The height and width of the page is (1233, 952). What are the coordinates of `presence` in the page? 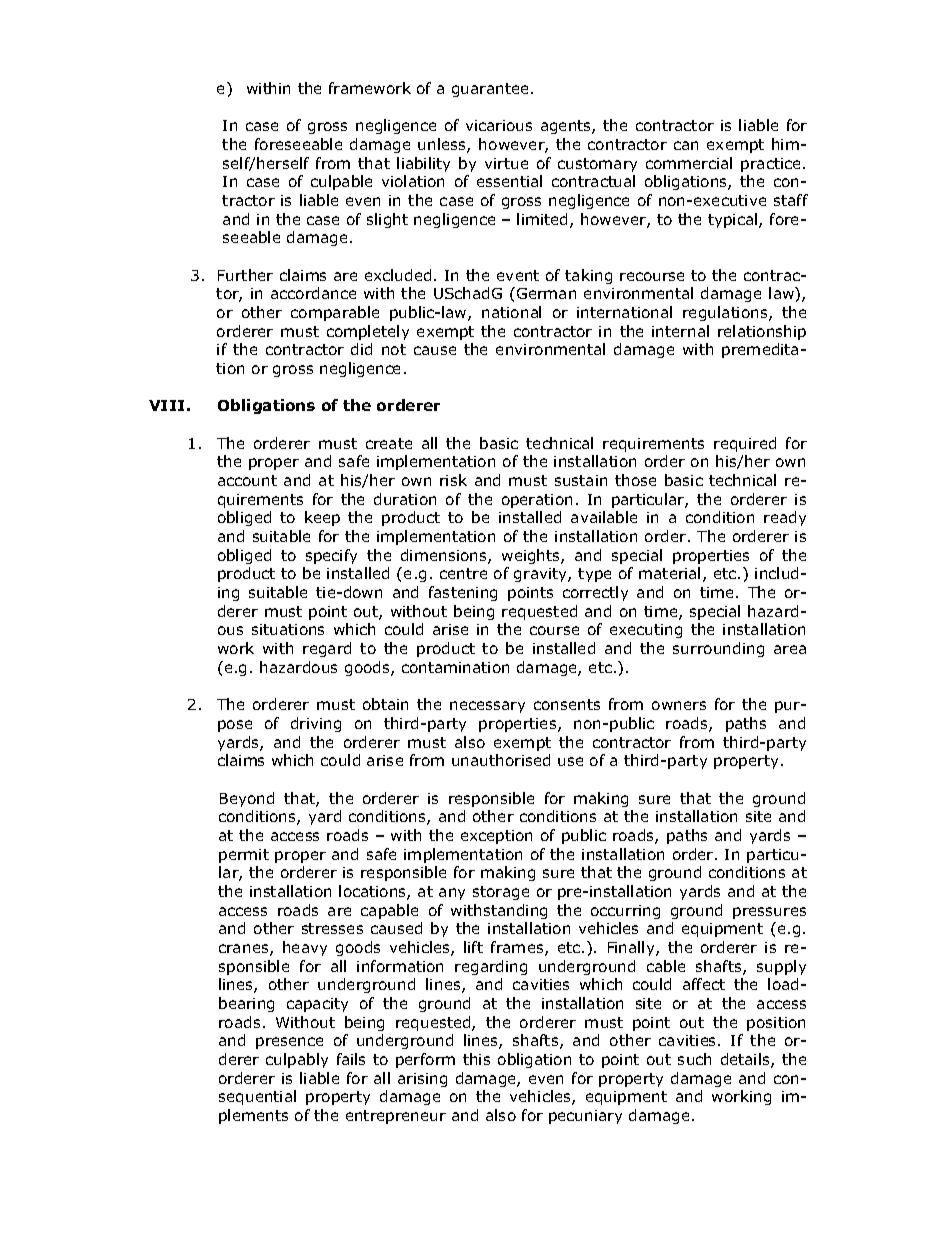 It's located at (289, 1043).
